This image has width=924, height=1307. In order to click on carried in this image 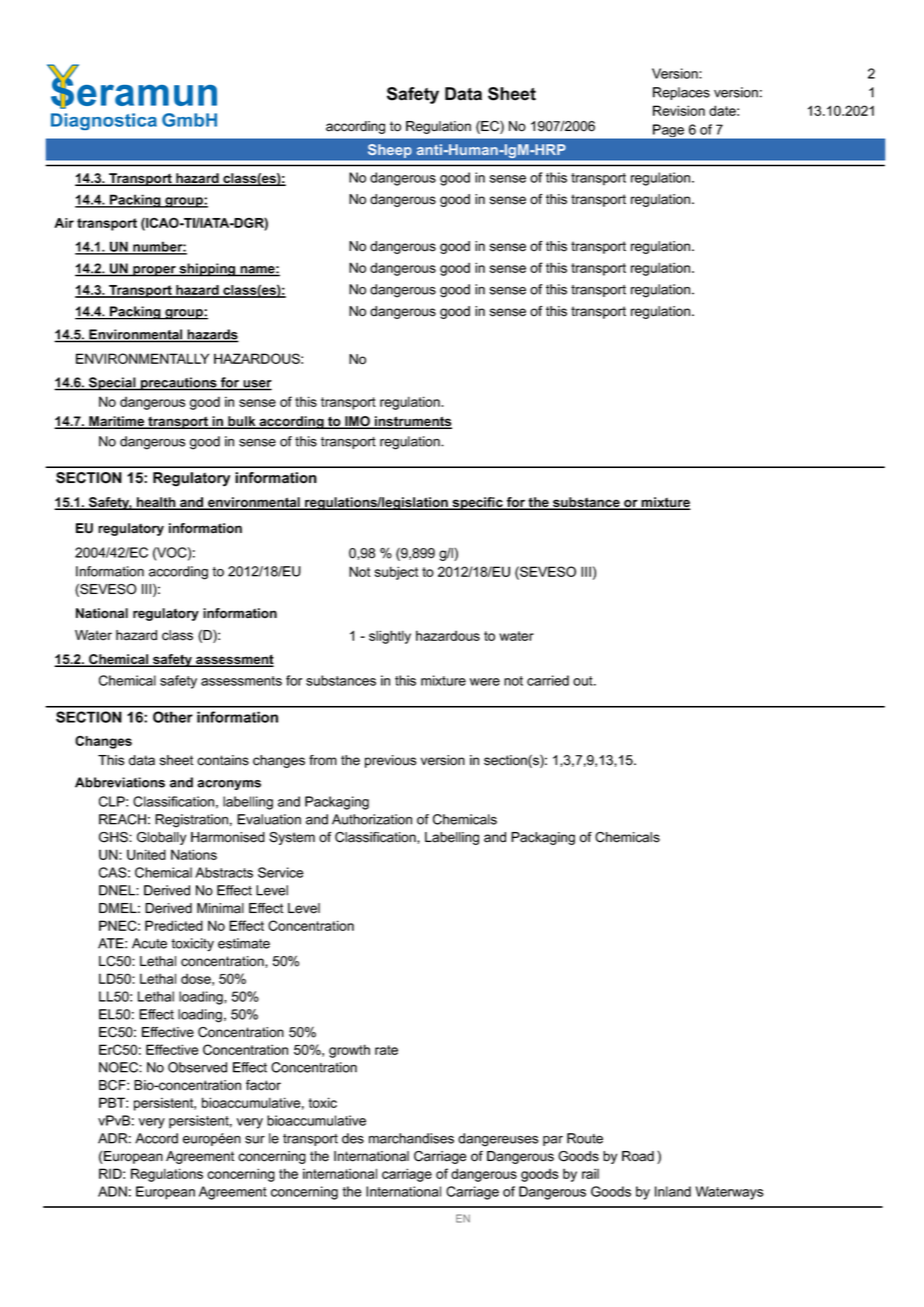, I will do `click(548, 680)`.
